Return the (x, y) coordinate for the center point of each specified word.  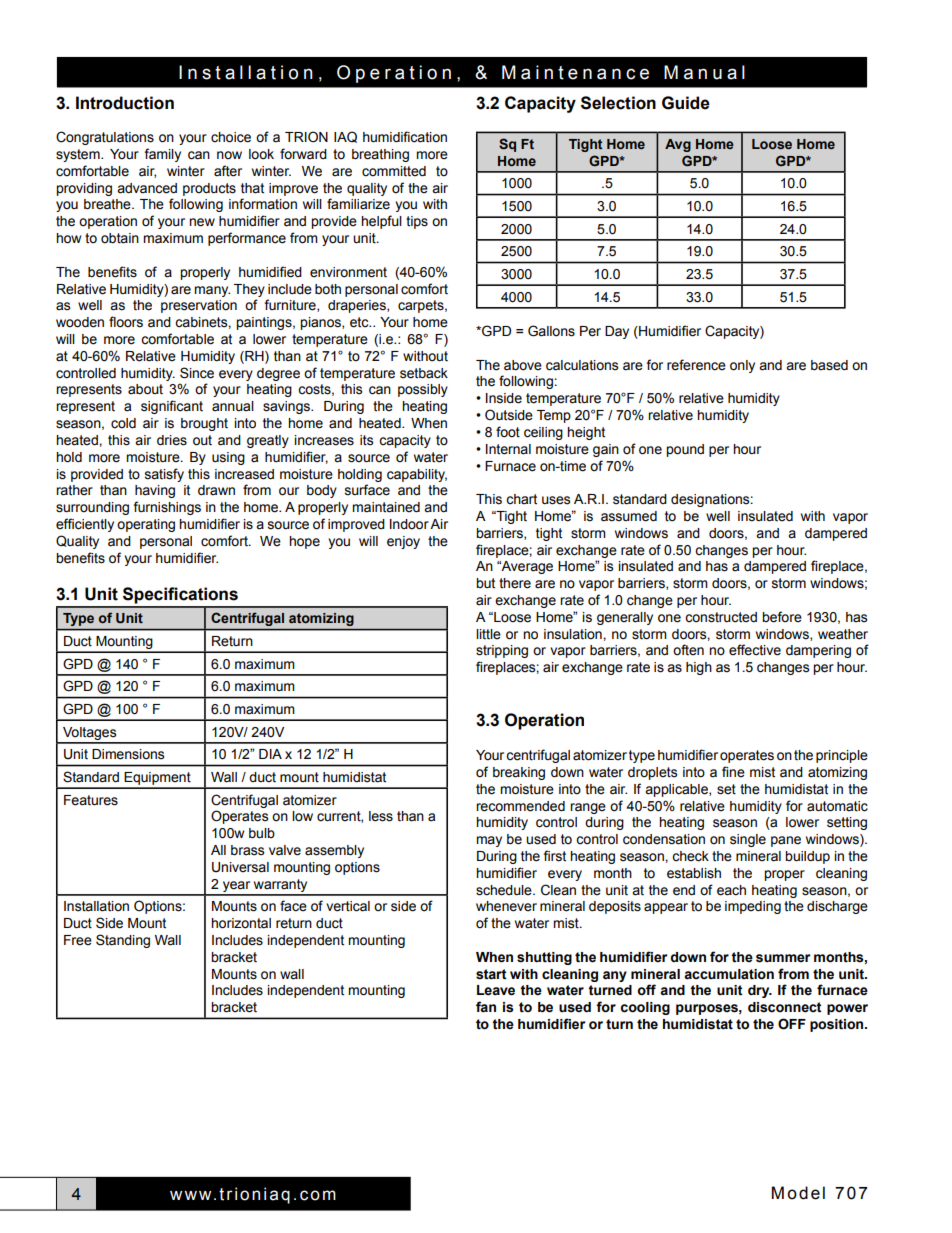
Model (798, 1193)
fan (486, 1007)
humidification (405, 137)
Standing (123, 941)
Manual (704, 72)
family (162, 155)
